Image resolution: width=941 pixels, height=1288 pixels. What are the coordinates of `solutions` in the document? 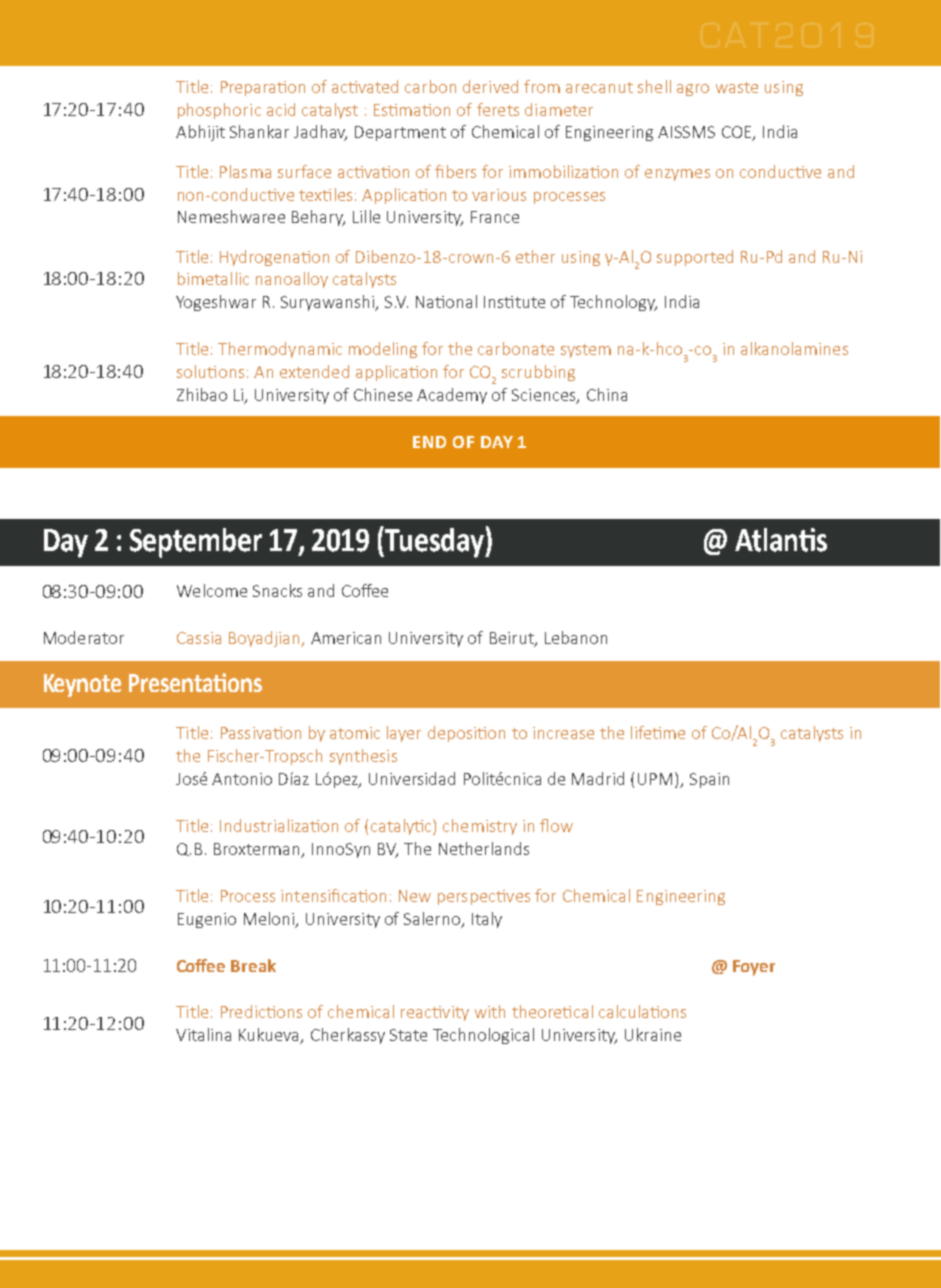 It's located at (210, 371).
